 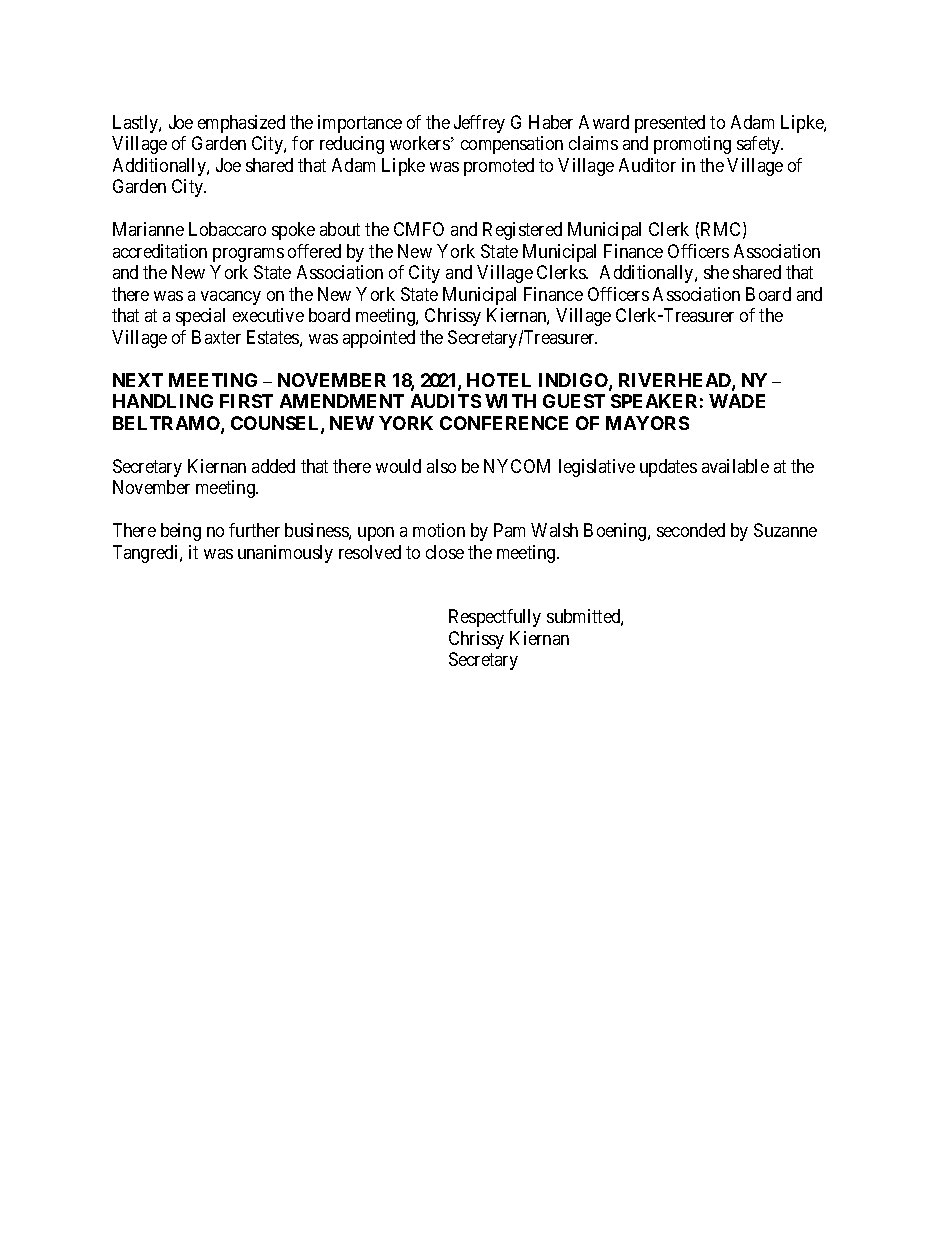 I want to click on HOTEL, so click(x=499, y=380).
